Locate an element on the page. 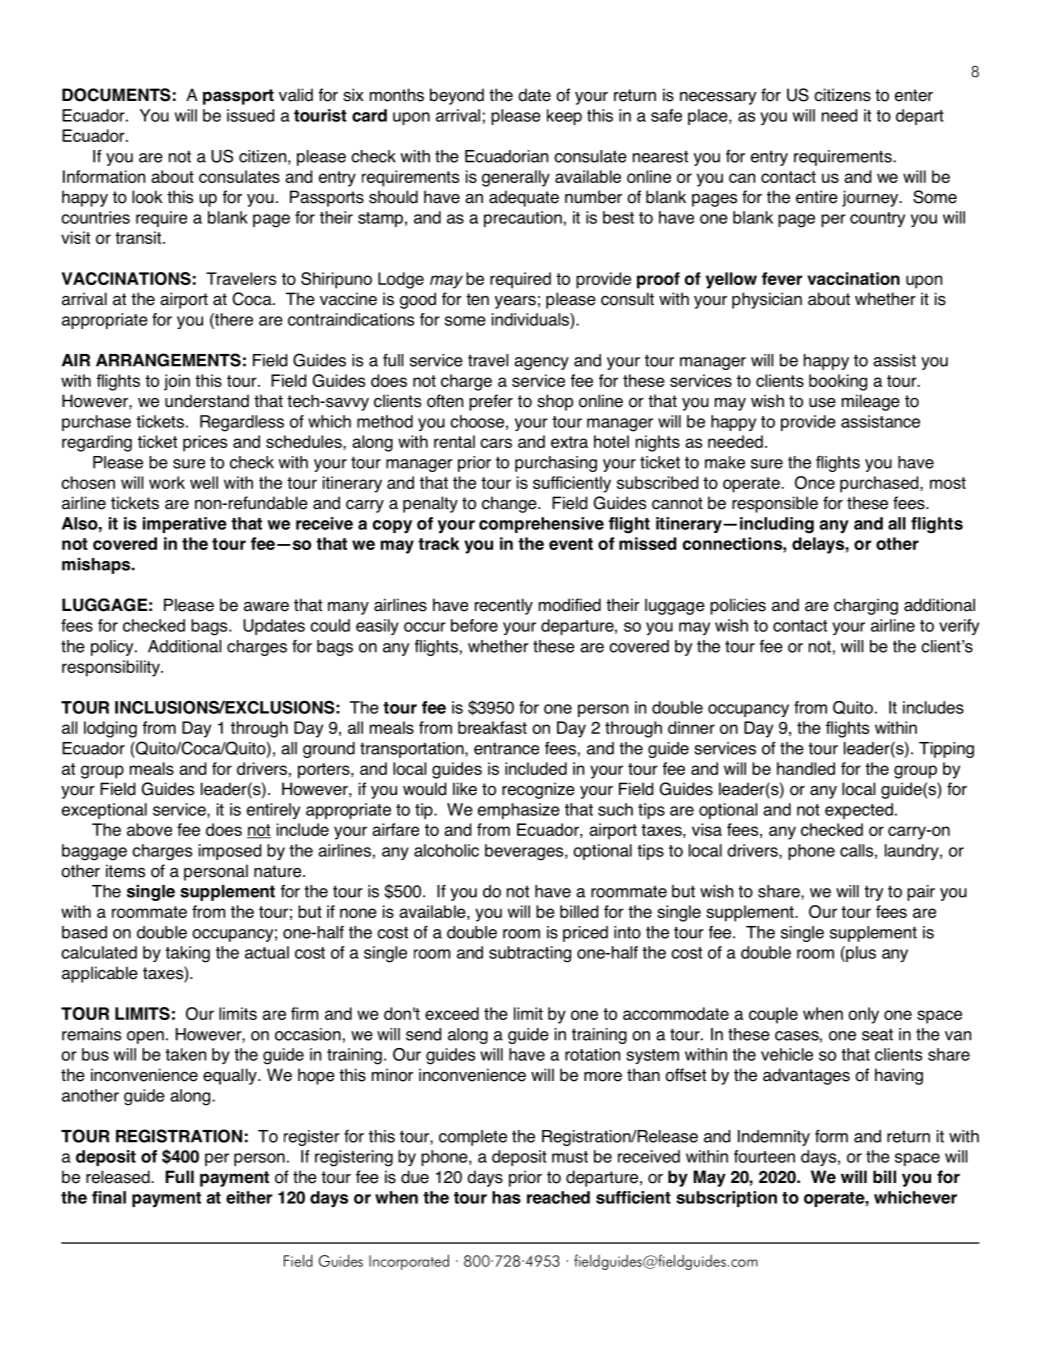 Image resolution: width=1041 pixels, height=1347 pixels. subscription is located at coordinates (726, 1199).
